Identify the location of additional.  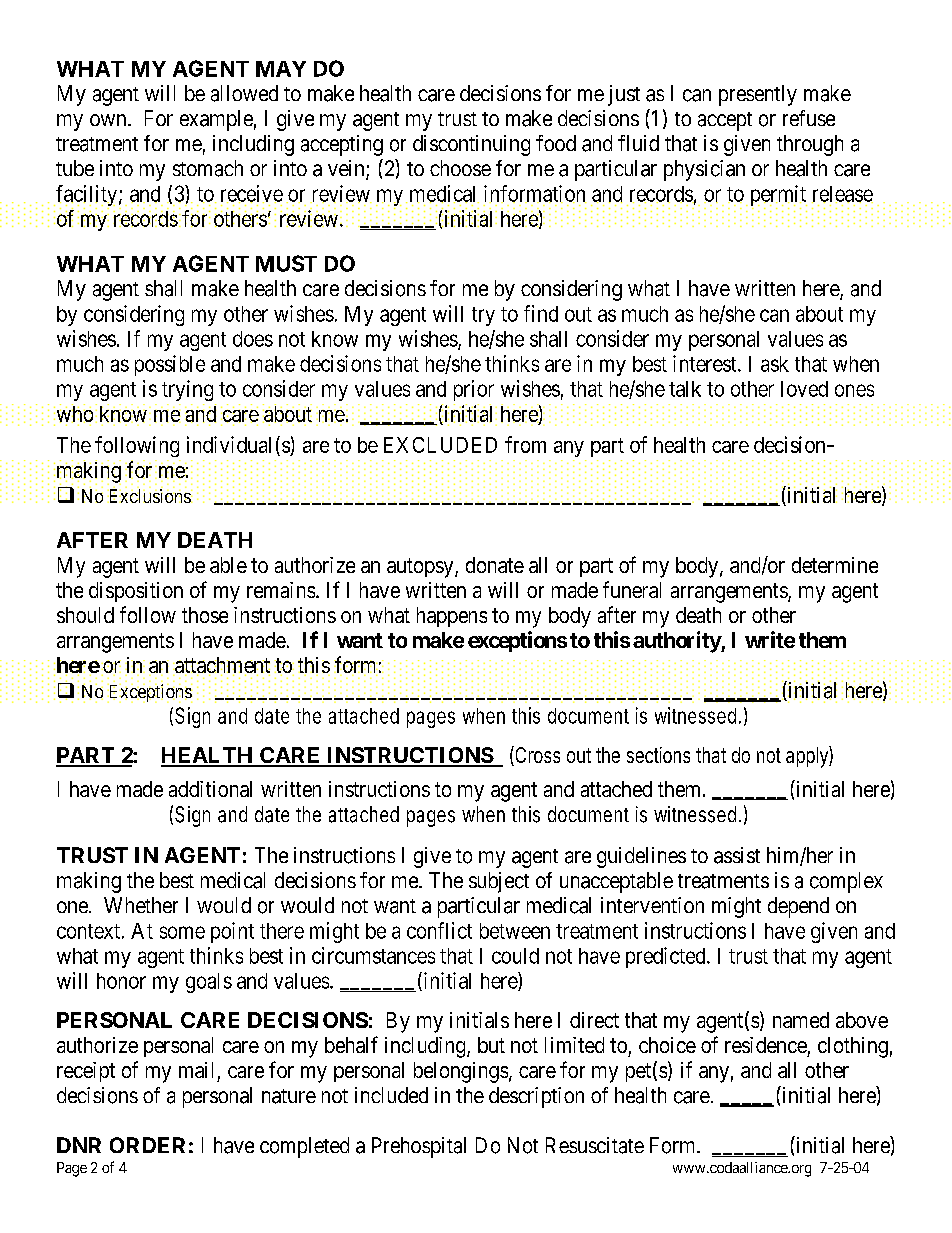
(210, 789).
